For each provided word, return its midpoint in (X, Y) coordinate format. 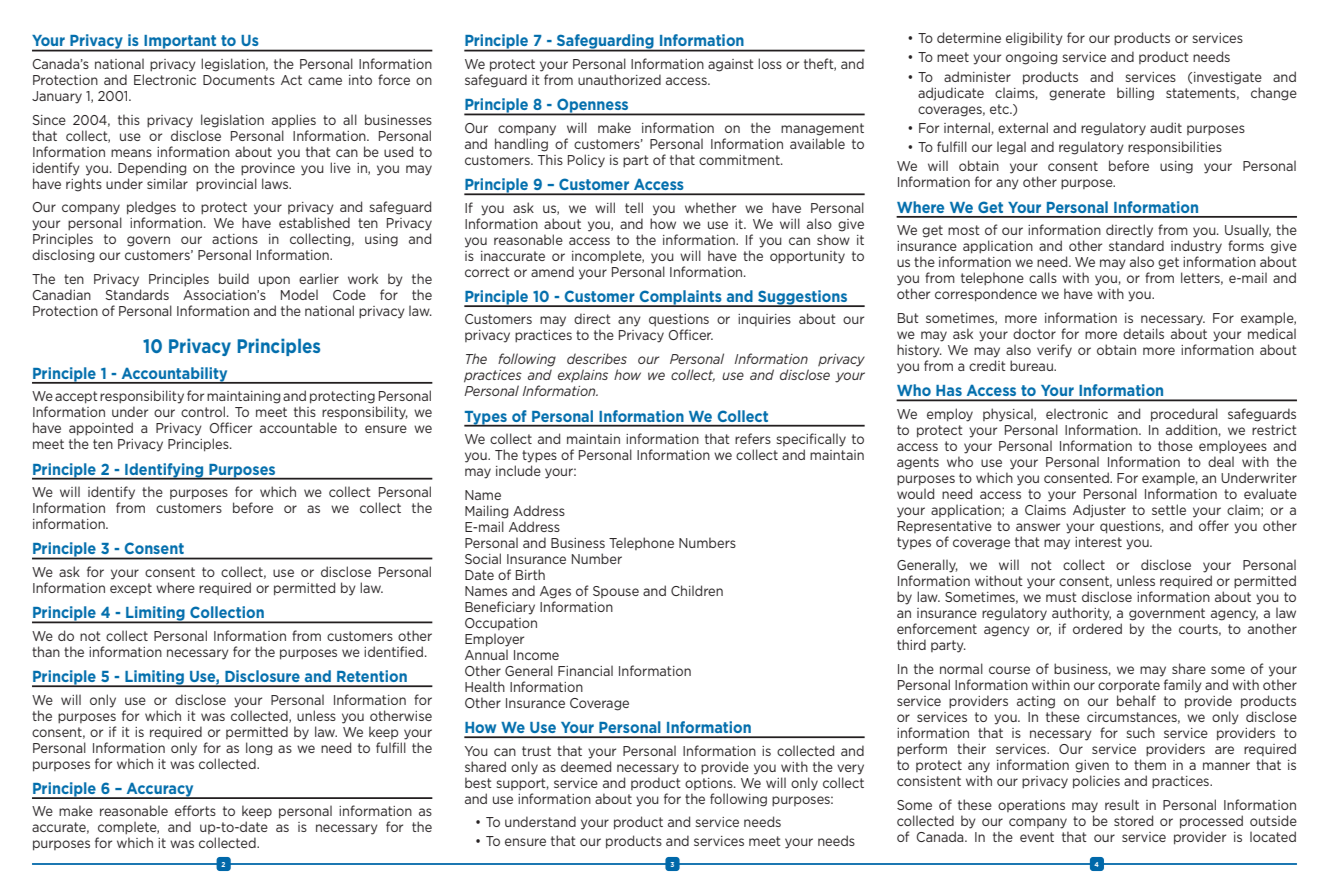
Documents (239, 80)
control (203, 411)
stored (1133, 820)
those (1175, 445)
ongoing (1031, 58)
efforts (195, 810)
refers (753, 438)
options (710, 784)
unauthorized (619, 79)
